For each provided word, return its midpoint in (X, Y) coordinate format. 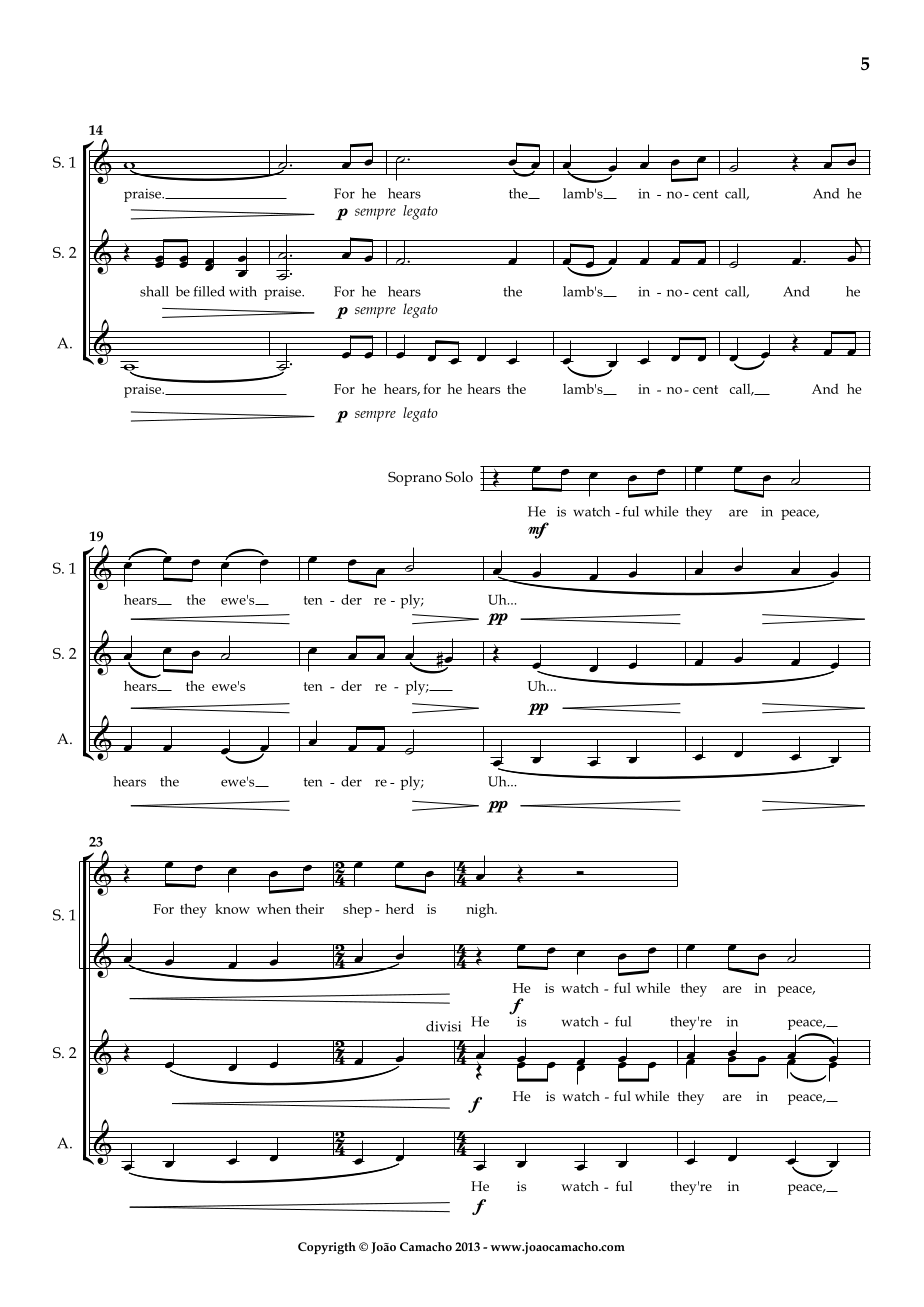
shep (357, 910)
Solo (459, 476)
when (274, 908)
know (232, 908)
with (243, 291)
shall (154, 291)
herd (400, 908)
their (310, 908)
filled (209, 291)
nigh (481, 910)
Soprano (415, 479)
